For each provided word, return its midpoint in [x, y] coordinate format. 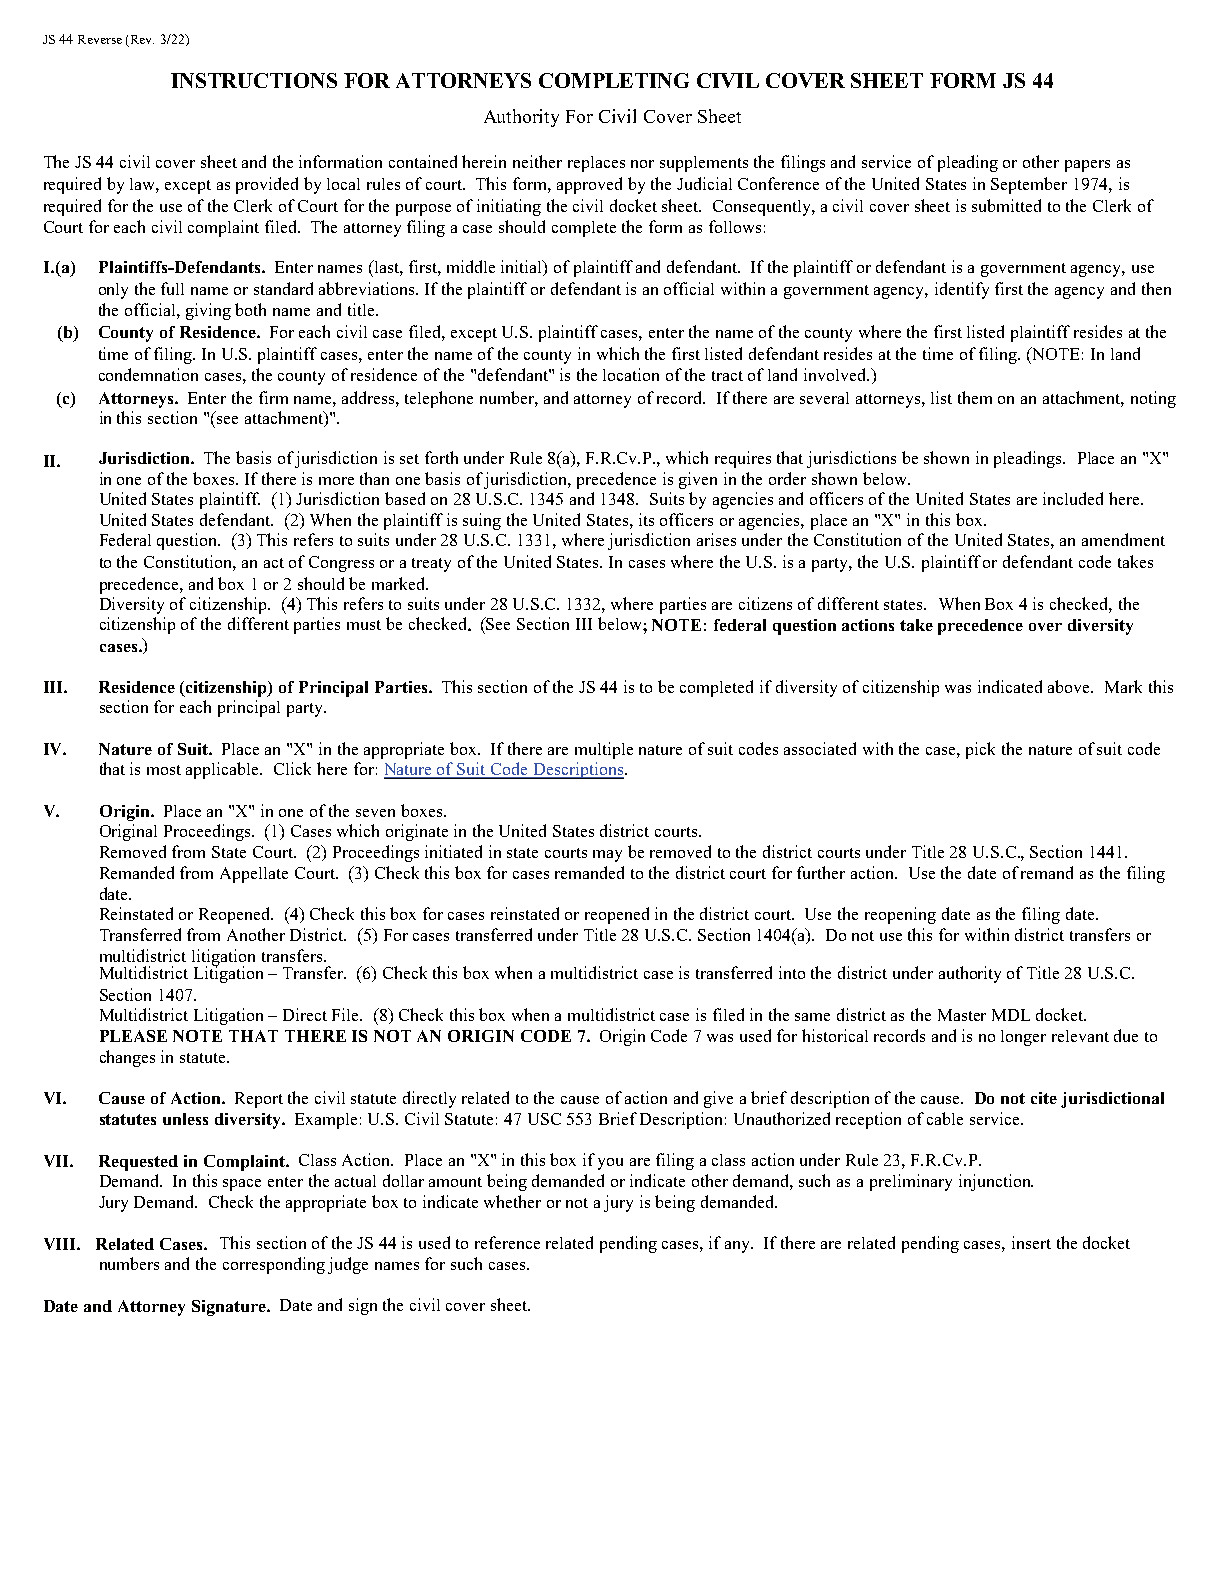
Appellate [254, 875]
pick [980, 750]
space [242, 1185]
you [610, 1164]
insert [1031, 1242]
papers [1087, 166]
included [1073, 498]
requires [743, 459]
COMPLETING [614, 80]
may [607, 856]
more [336, 481]
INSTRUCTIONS [254, 80]
